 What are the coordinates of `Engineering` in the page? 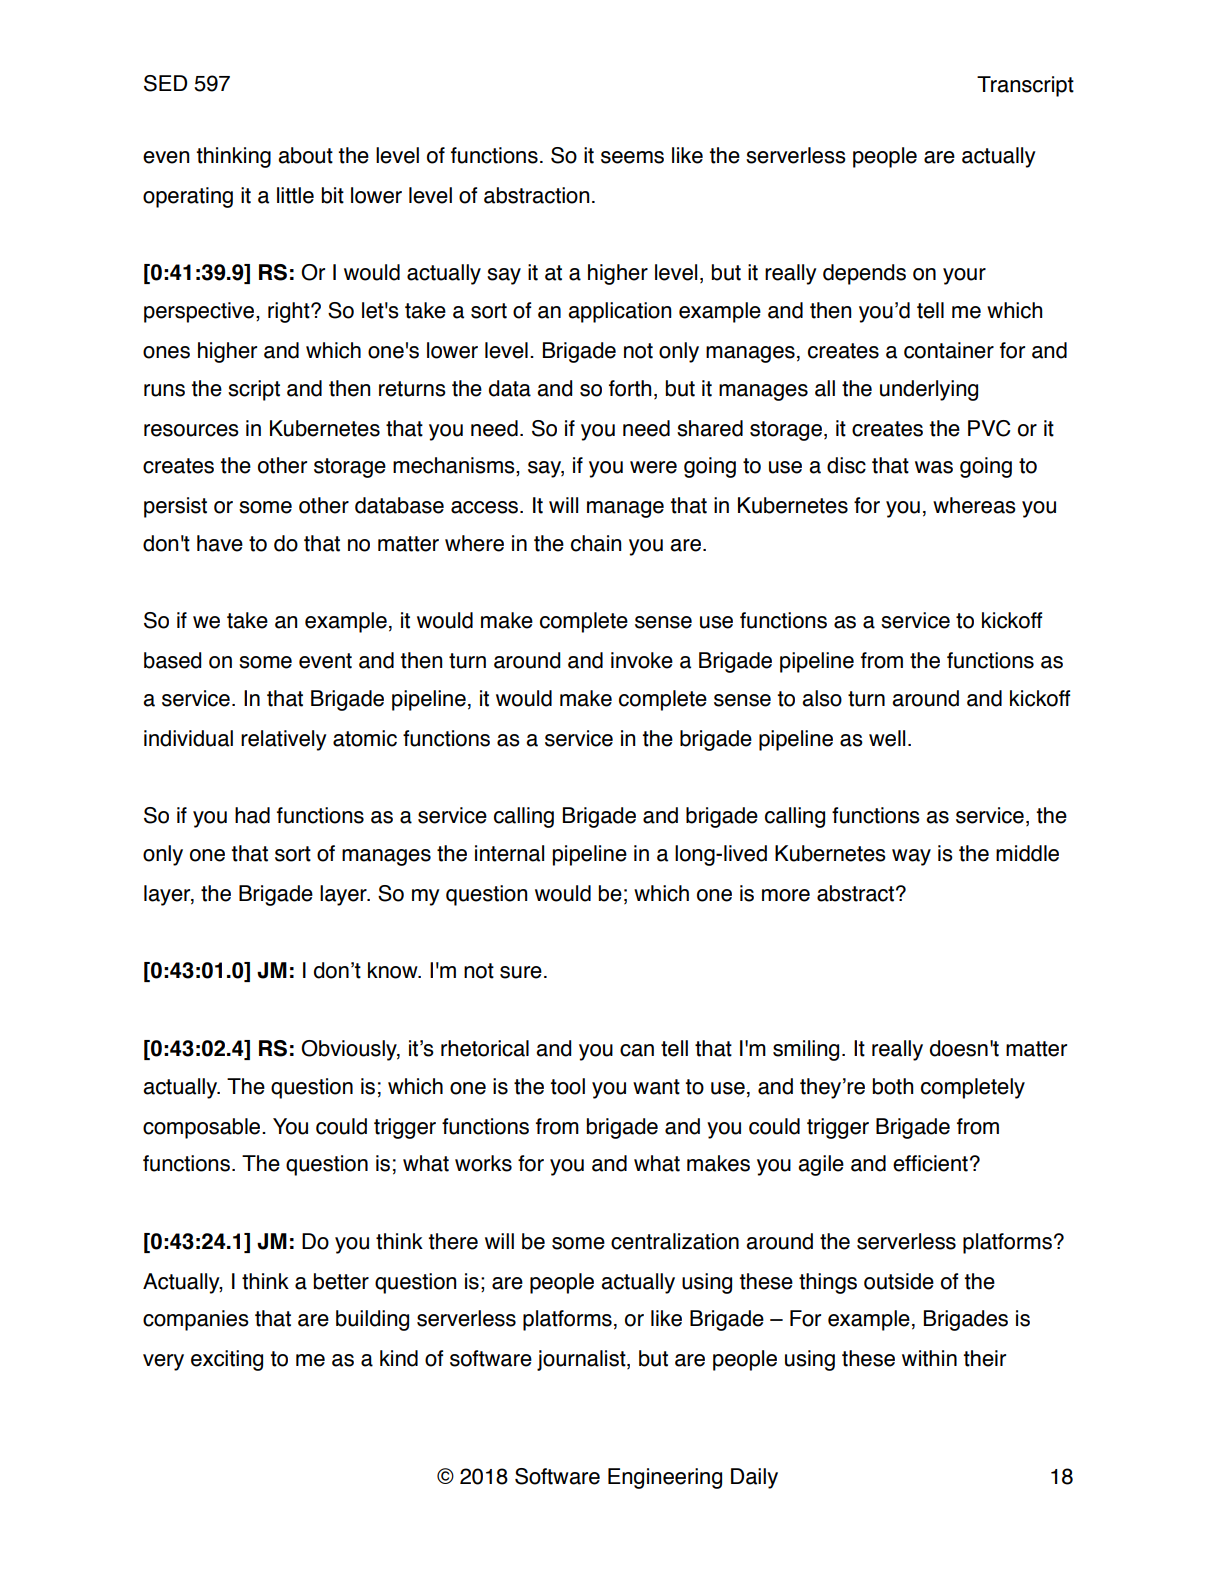 It's located at (665, 1478).
